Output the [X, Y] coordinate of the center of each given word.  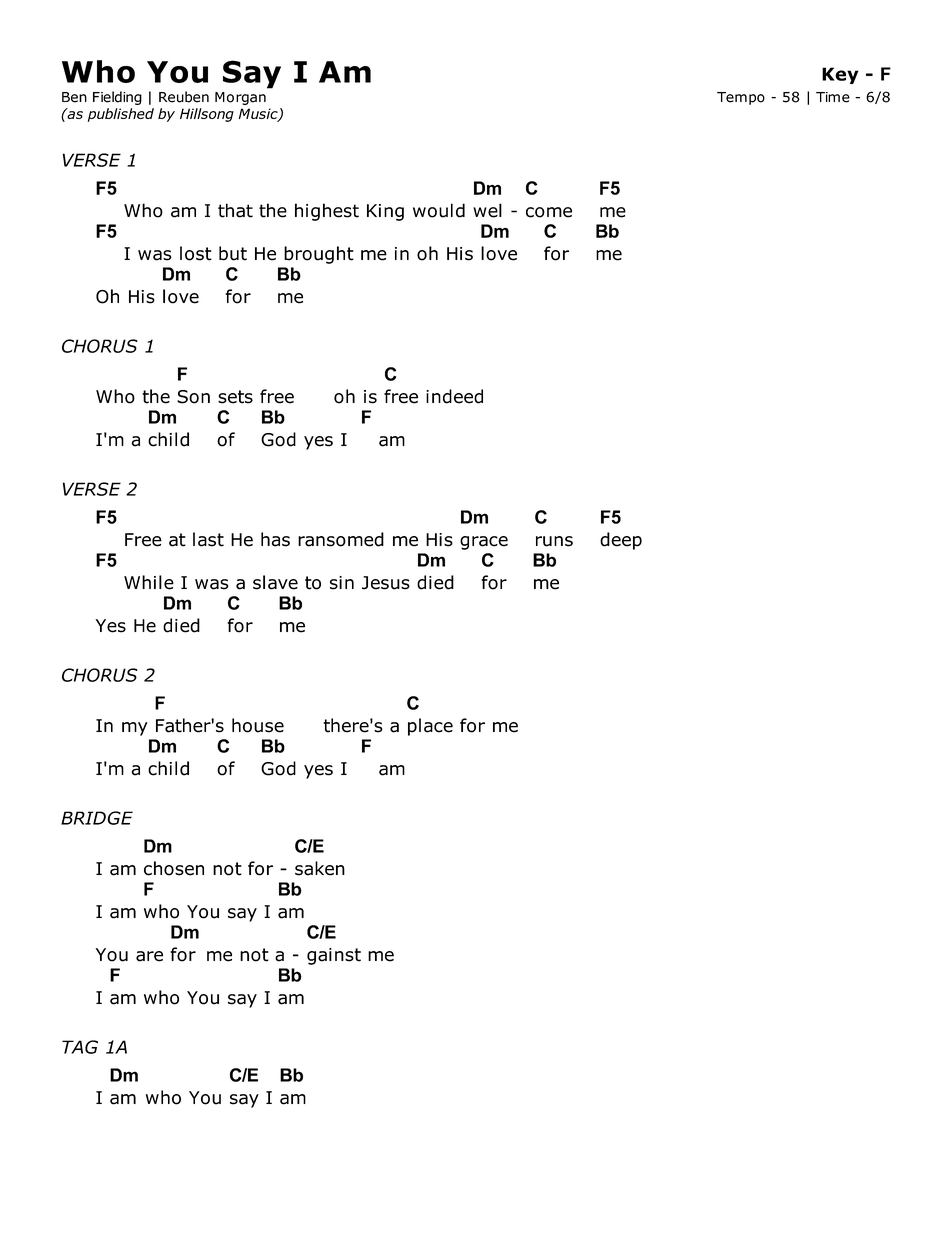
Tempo [741, 98]
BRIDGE [97, 818]
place [430, 727]
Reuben [184, 97]
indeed [454, 396]
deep [621, 541]
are [149, 956]
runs [554, 541]
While [149, 582]
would [439, 210]
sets [235, 397]
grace [484, 543]
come [549, 212]
